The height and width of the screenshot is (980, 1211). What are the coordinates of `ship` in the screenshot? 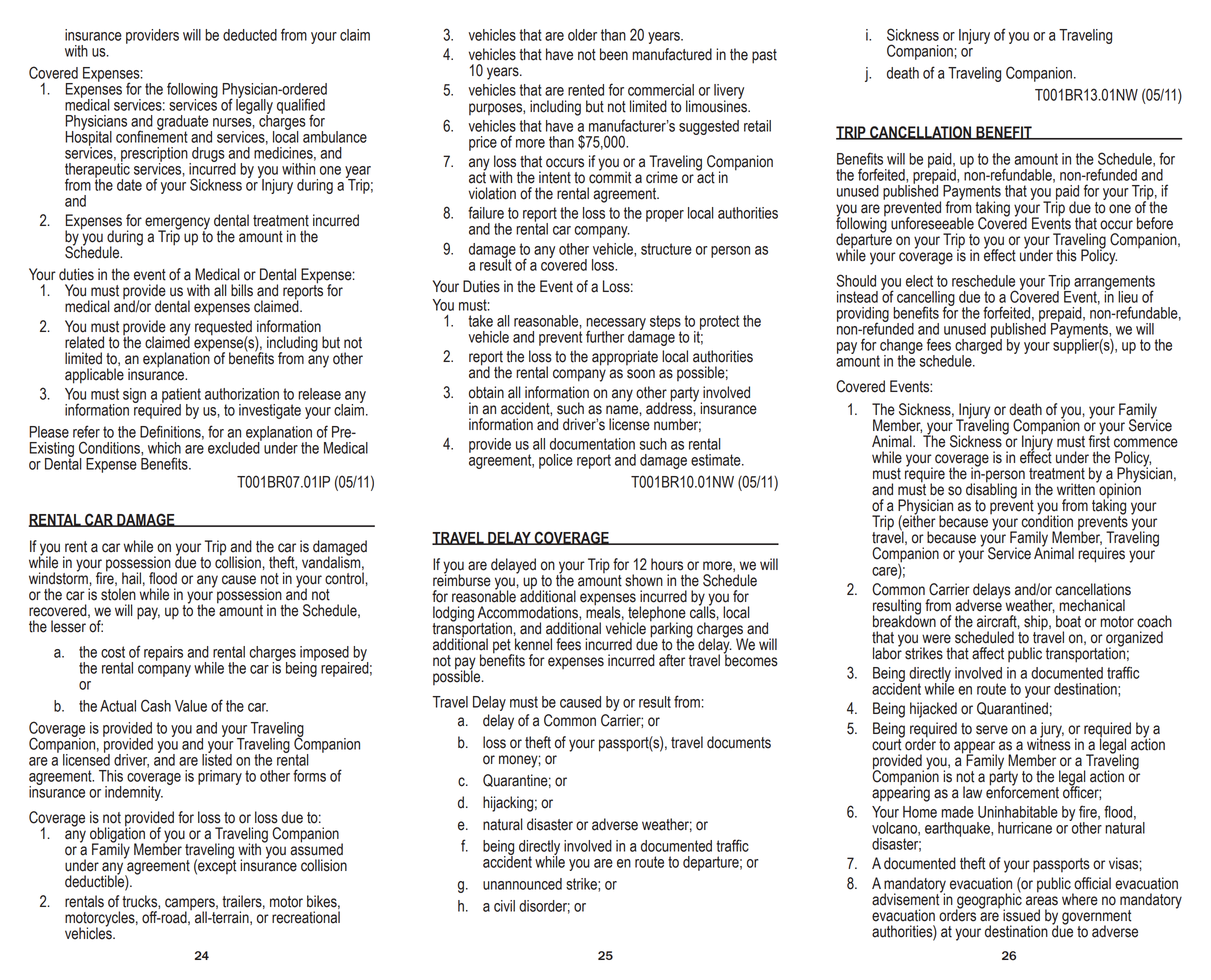 It's located at (1037, 624).
